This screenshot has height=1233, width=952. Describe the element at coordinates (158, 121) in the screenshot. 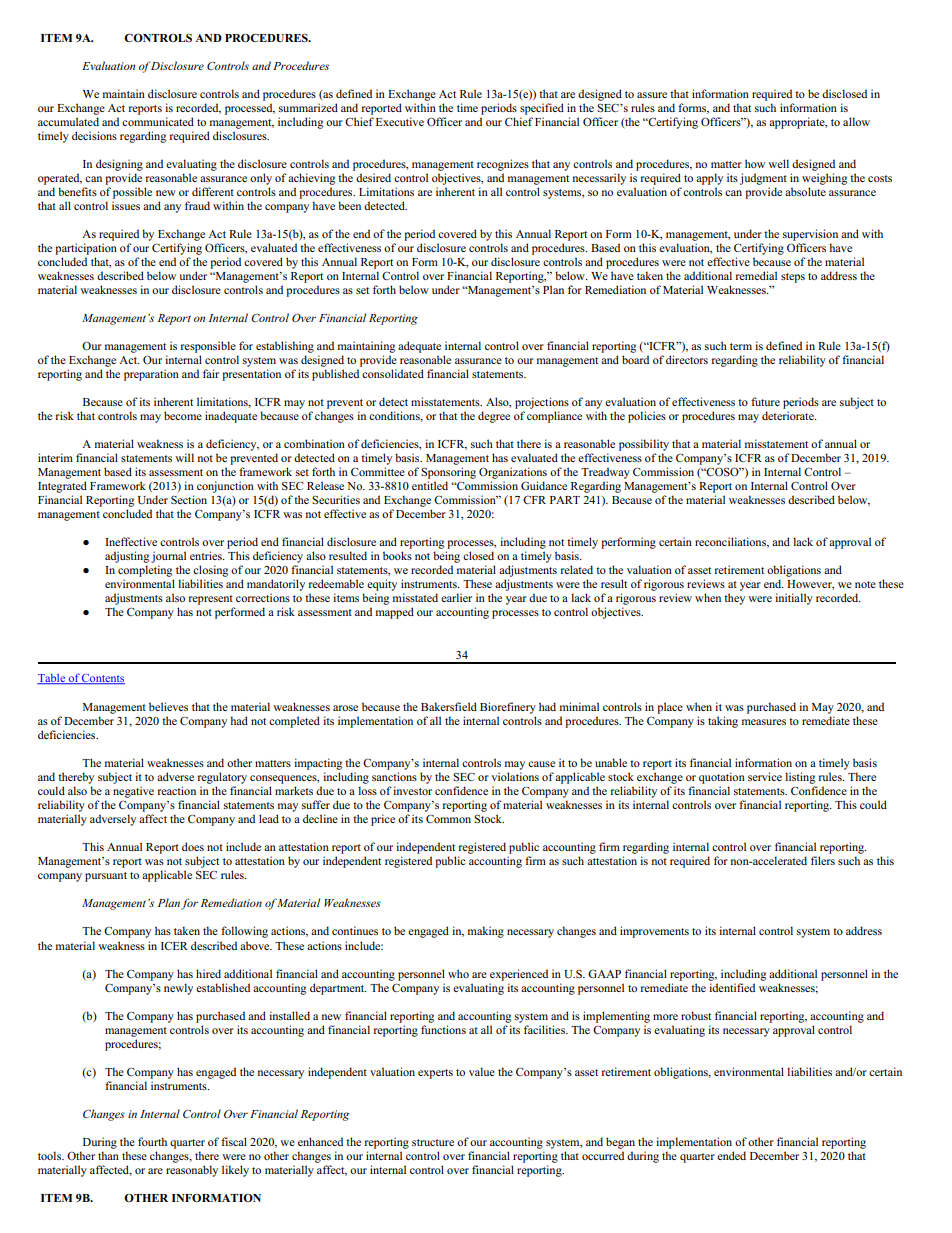

I see `communicated` at that location.
